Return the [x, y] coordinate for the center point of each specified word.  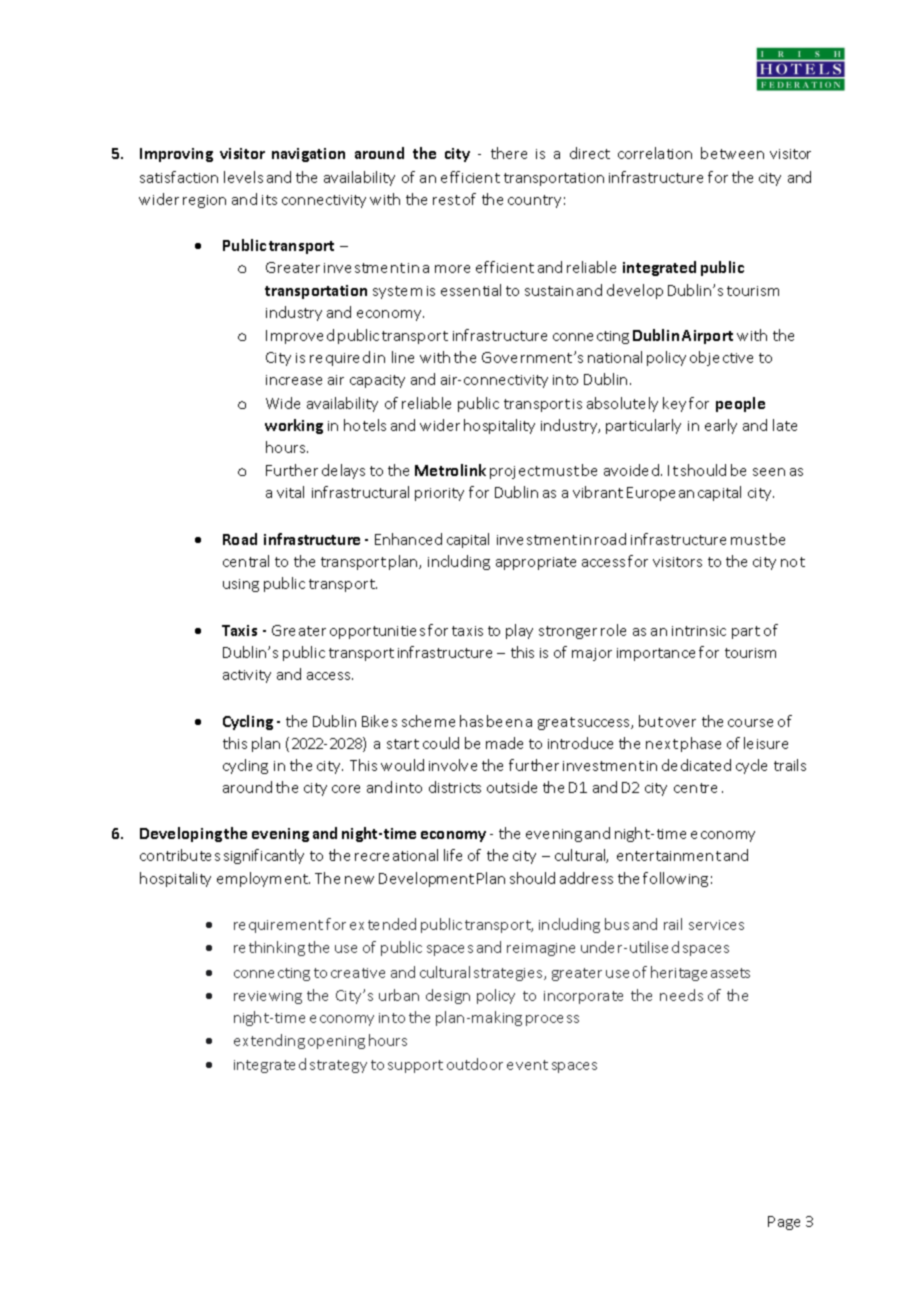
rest [446, 200]
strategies [509, 974]
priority [439, 494]
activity [247, 676]
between [732, 153]
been [504, 721]
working [294, 426]
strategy [338, 1066]
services [716, 925]
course [750, 723]
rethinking [269, 948]
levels [243, 177]
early [721, 426]
